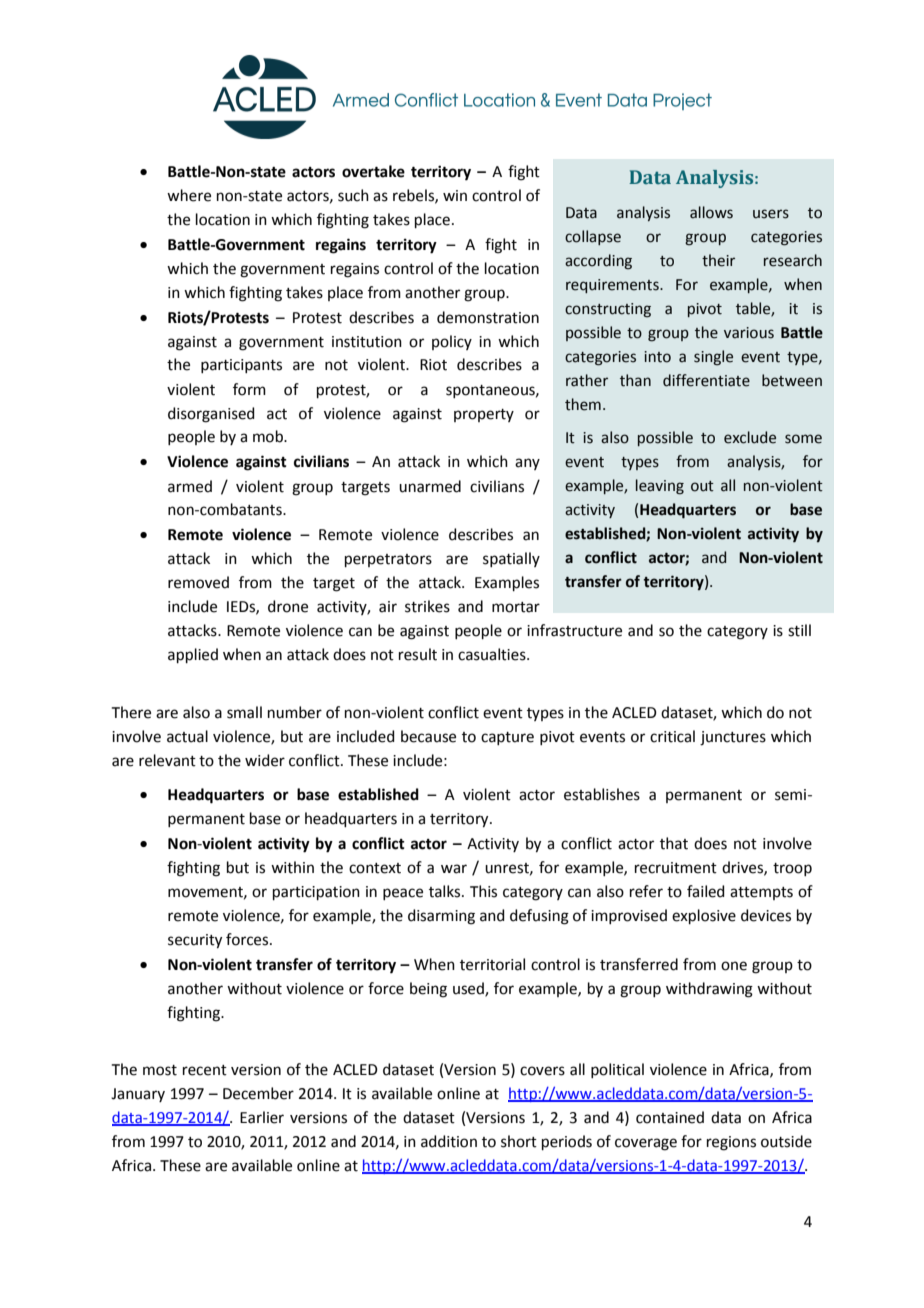 This image has height=1308, width=924. What do you see at coordinates (211, 415) in the image?
I see `disorganised` at bounding box center [211, 415].
